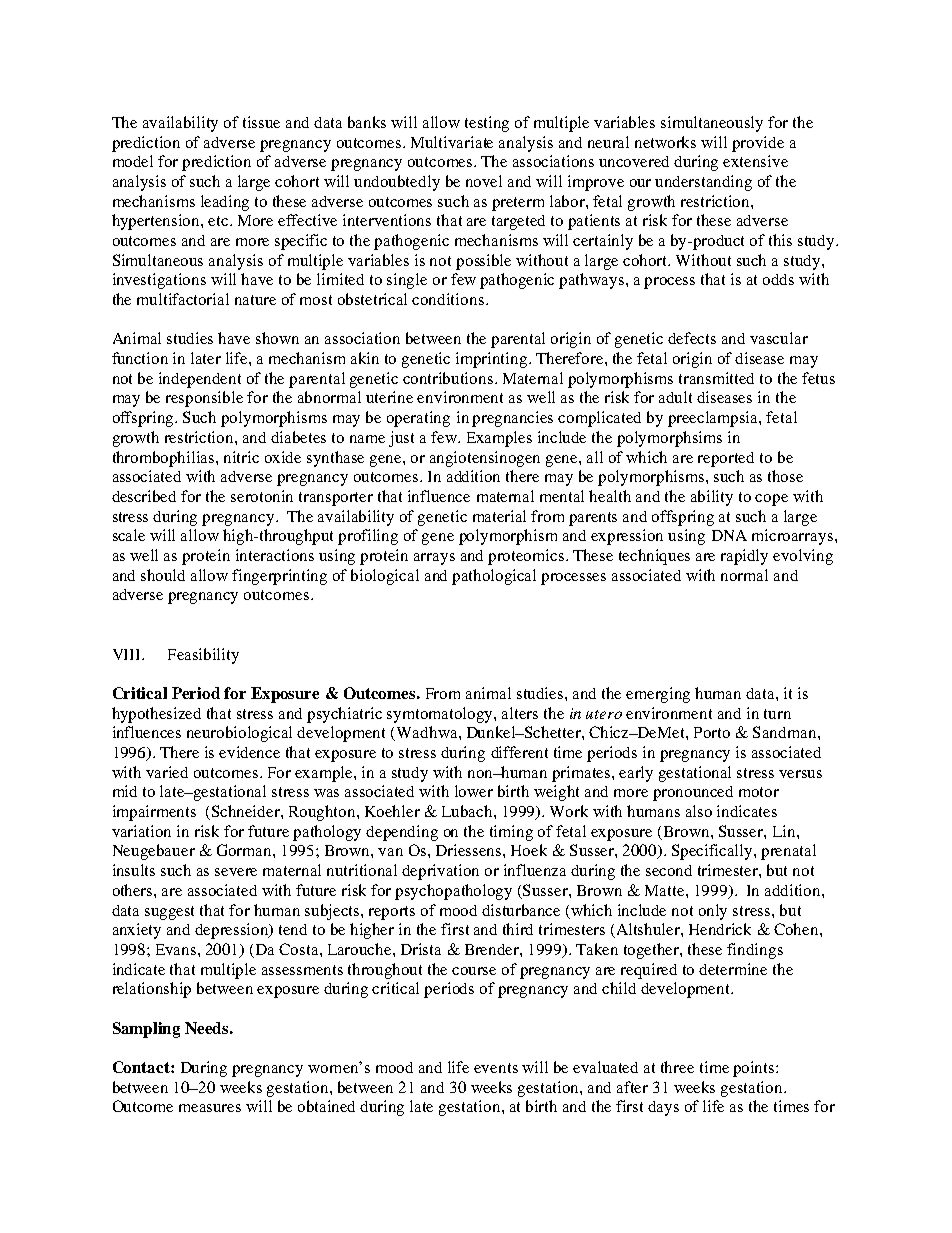 The height and width of the screenshot is (1233, 952). Describe the element at coordinates (156, 715) in the screenshot. I see `hypothesized` at that location.
